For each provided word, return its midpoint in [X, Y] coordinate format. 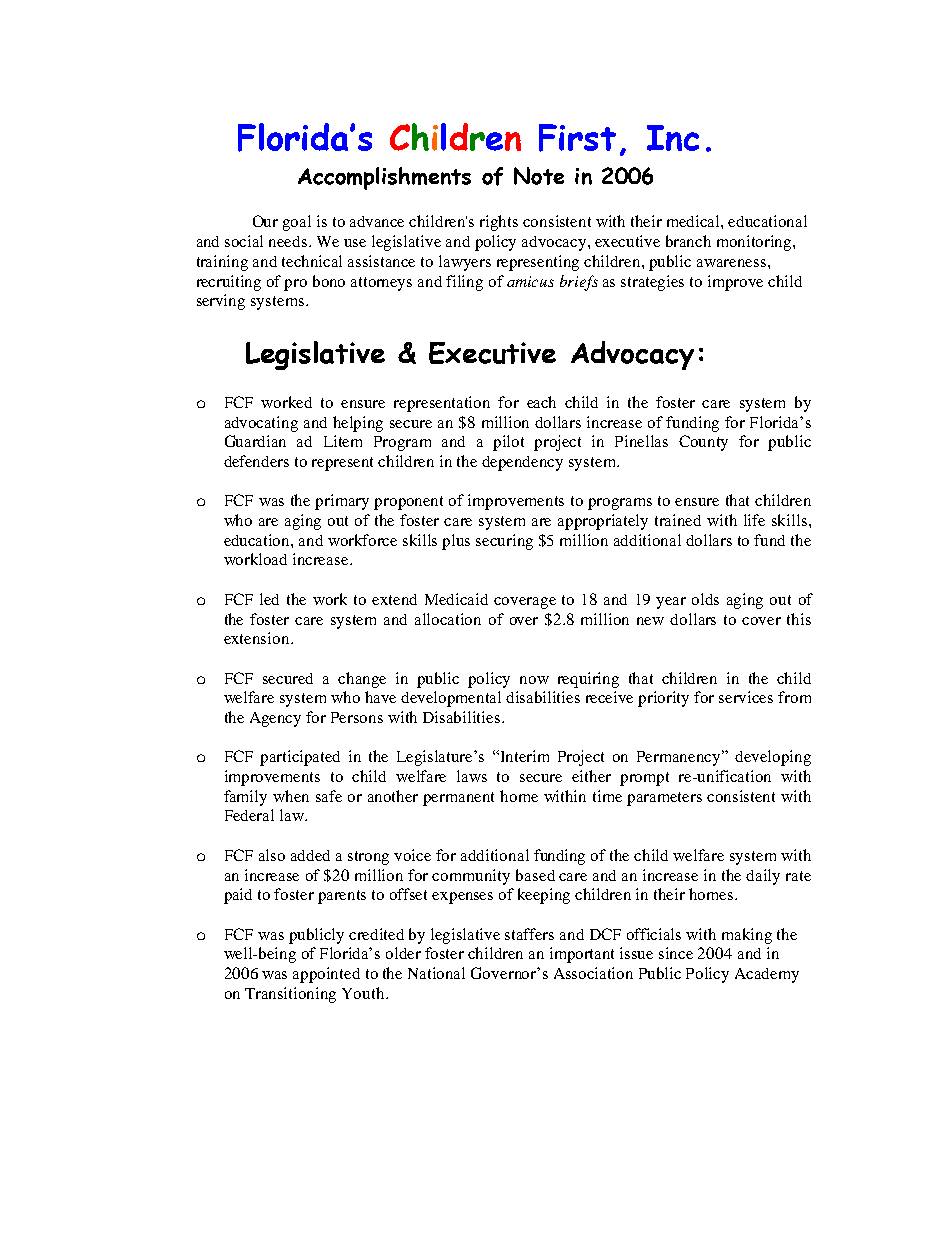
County [703, 443]
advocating [261, 424]
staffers [529, 934]
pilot [508, 443]
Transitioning [290, 995]
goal [297, 223]
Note [539, 176]
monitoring [755, 243]
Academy [767, 975]
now [534, 680]
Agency [275, 719]
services [746, 697]
